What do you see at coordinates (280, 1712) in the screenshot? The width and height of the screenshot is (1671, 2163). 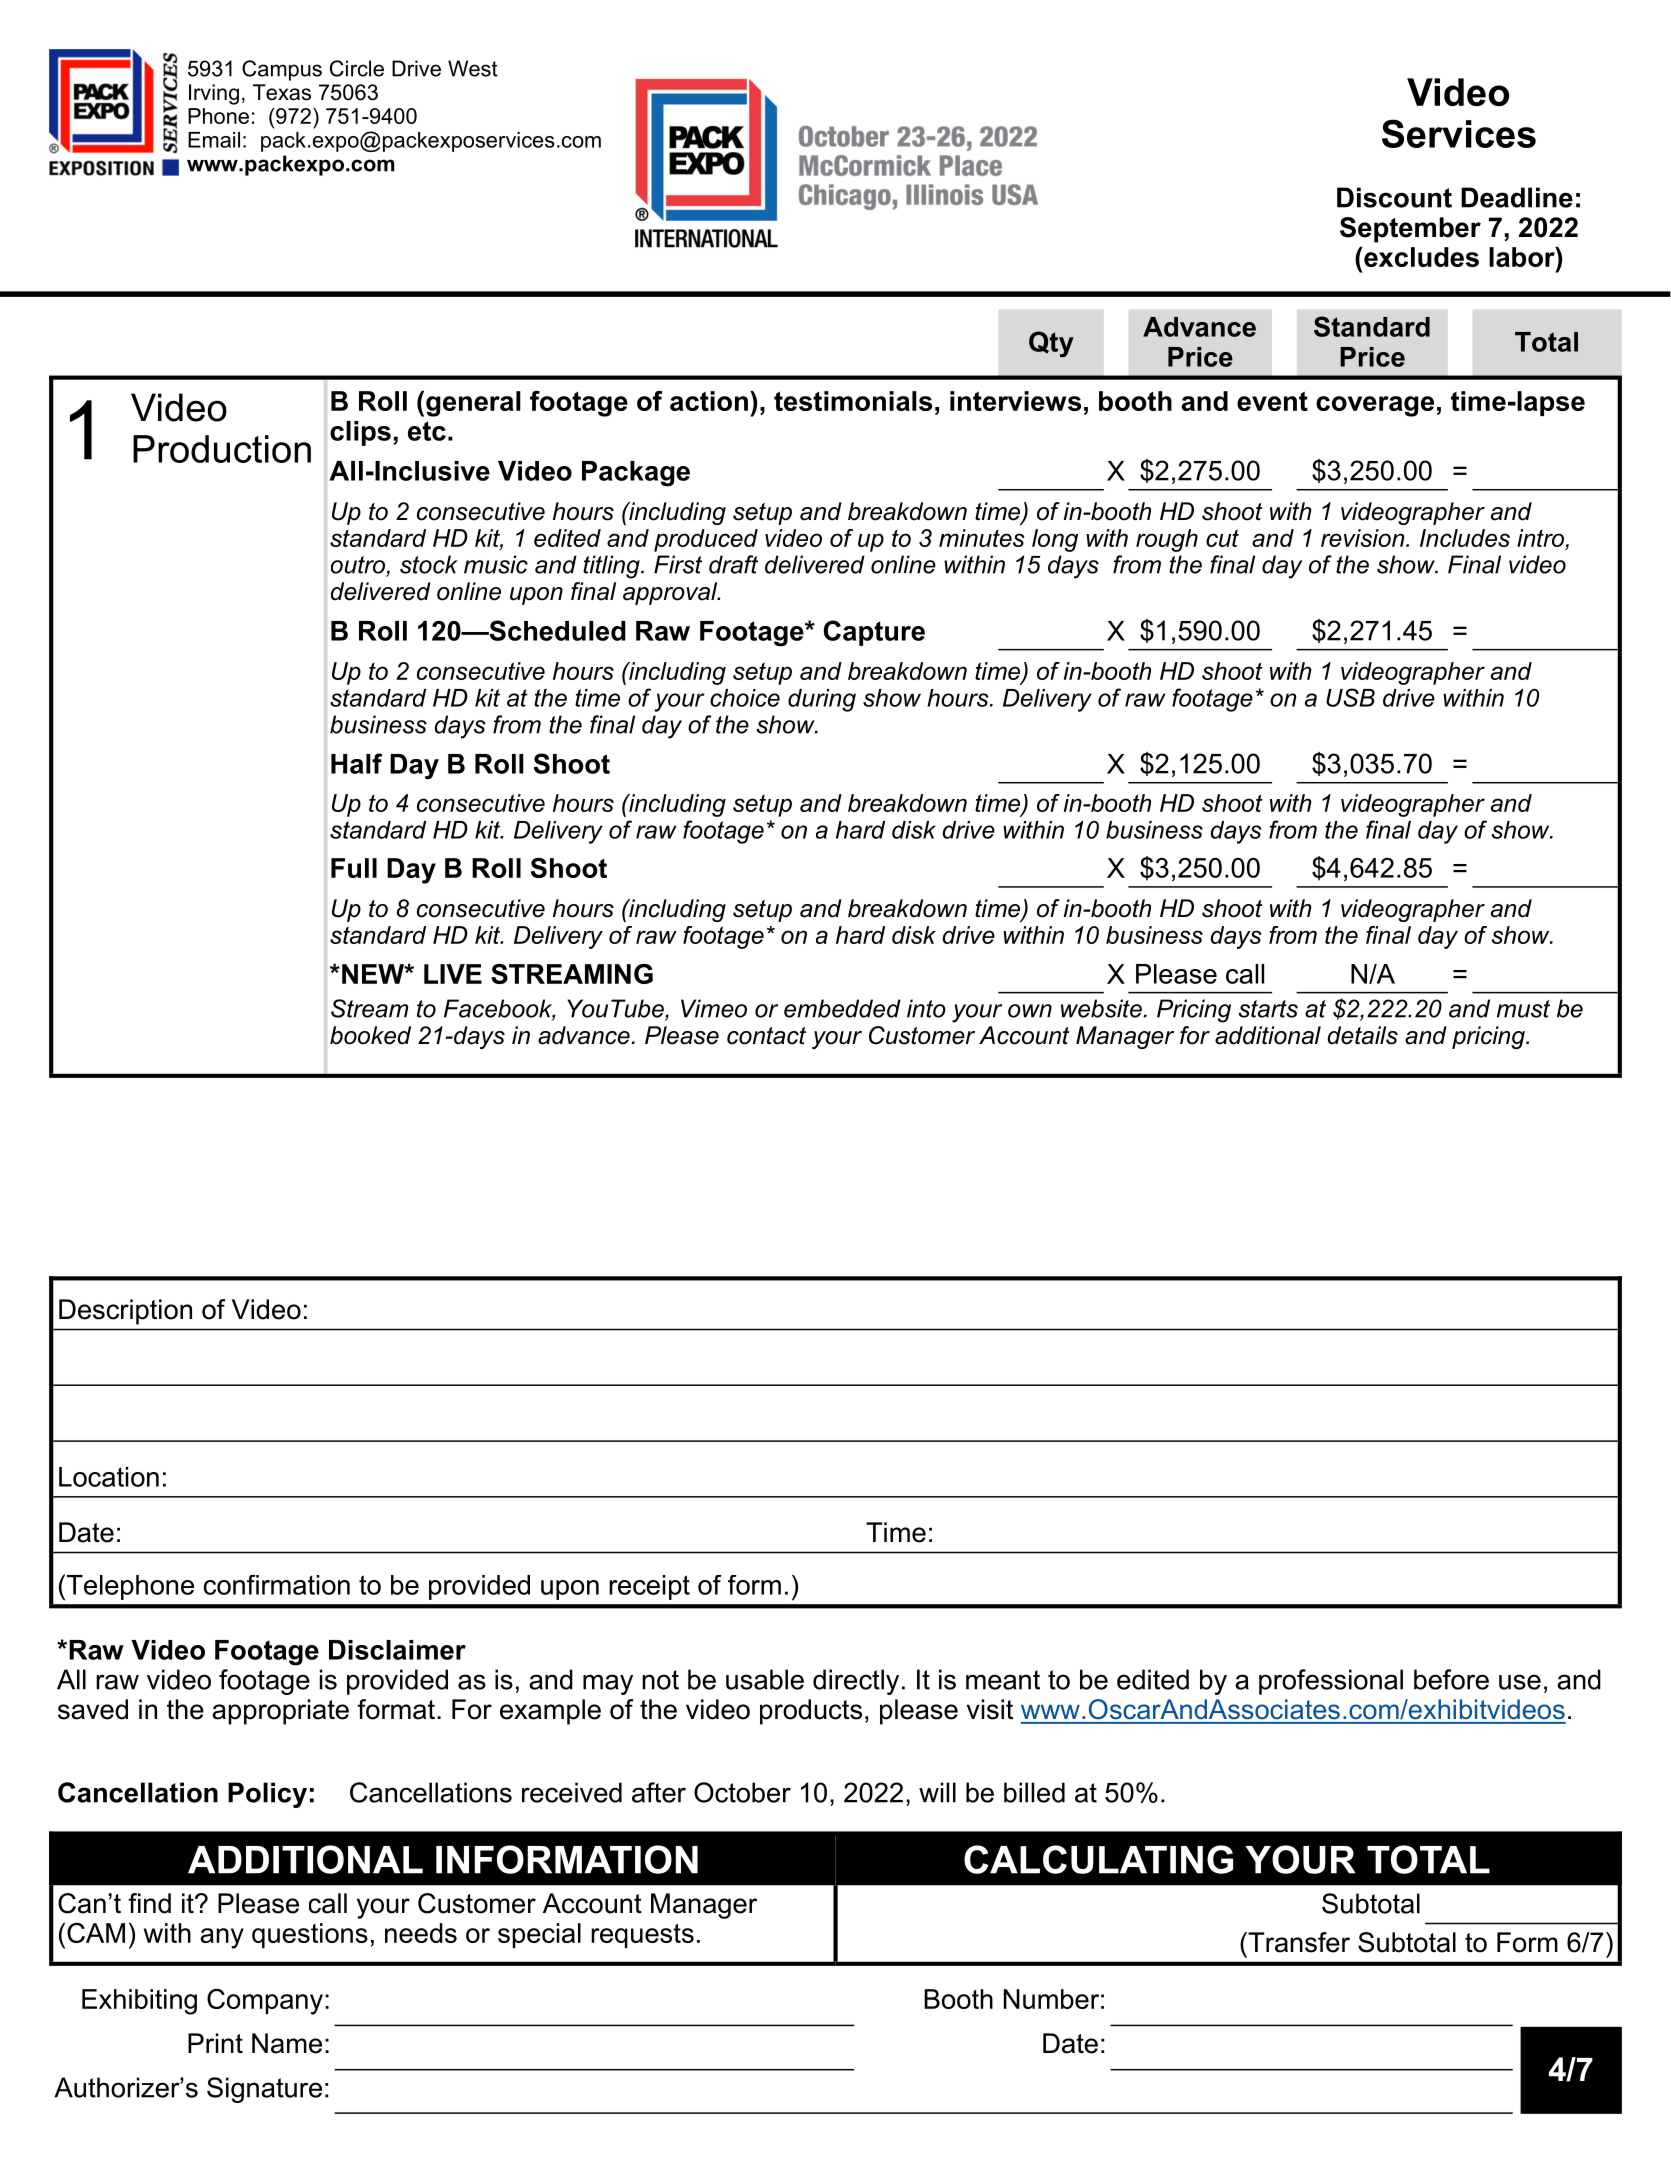 I see `appropriate` at bounding box center [280, 1712].
